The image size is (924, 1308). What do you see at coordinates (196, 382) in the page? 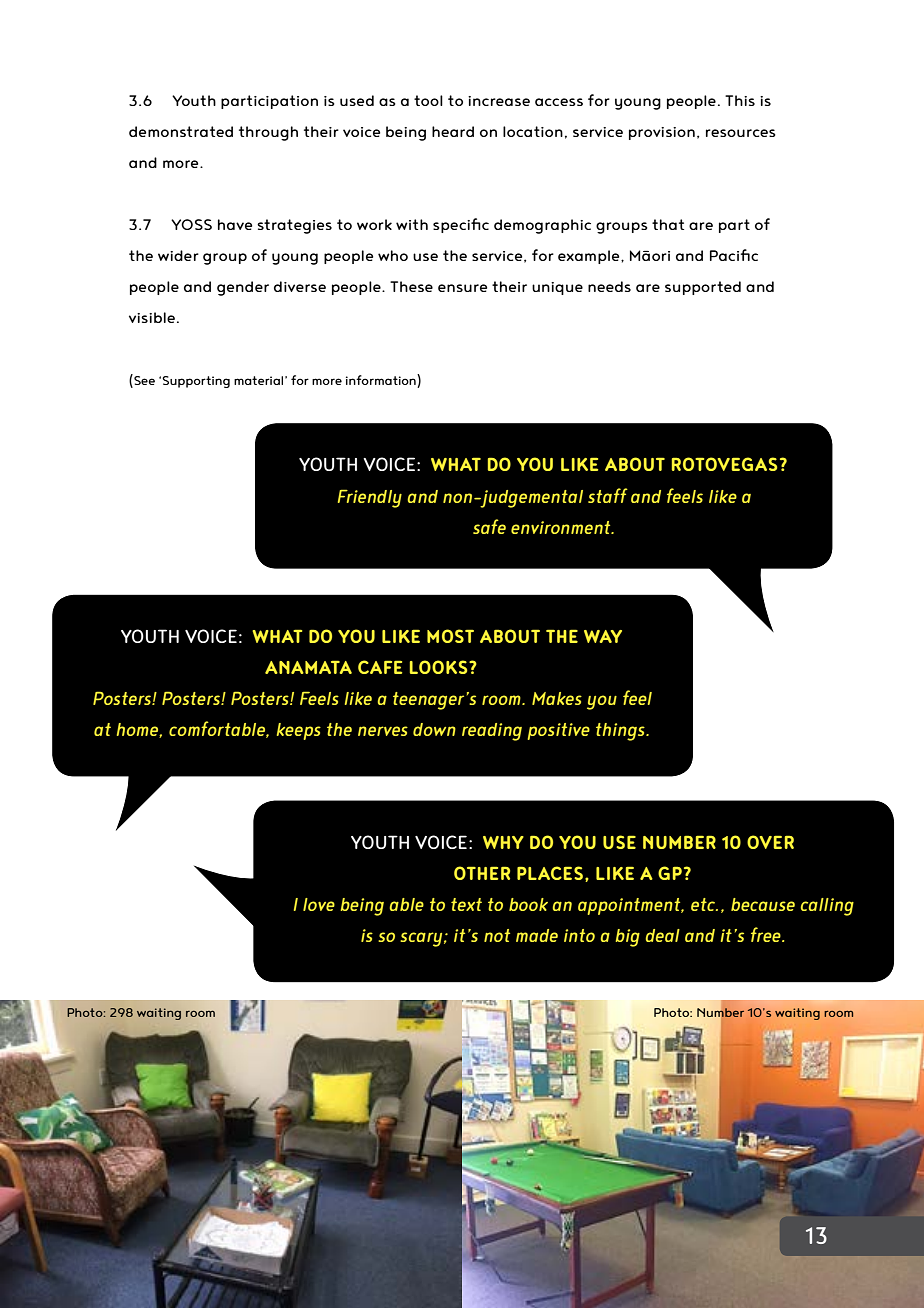
I see `Supporting` at bounding box center [196, 382].
